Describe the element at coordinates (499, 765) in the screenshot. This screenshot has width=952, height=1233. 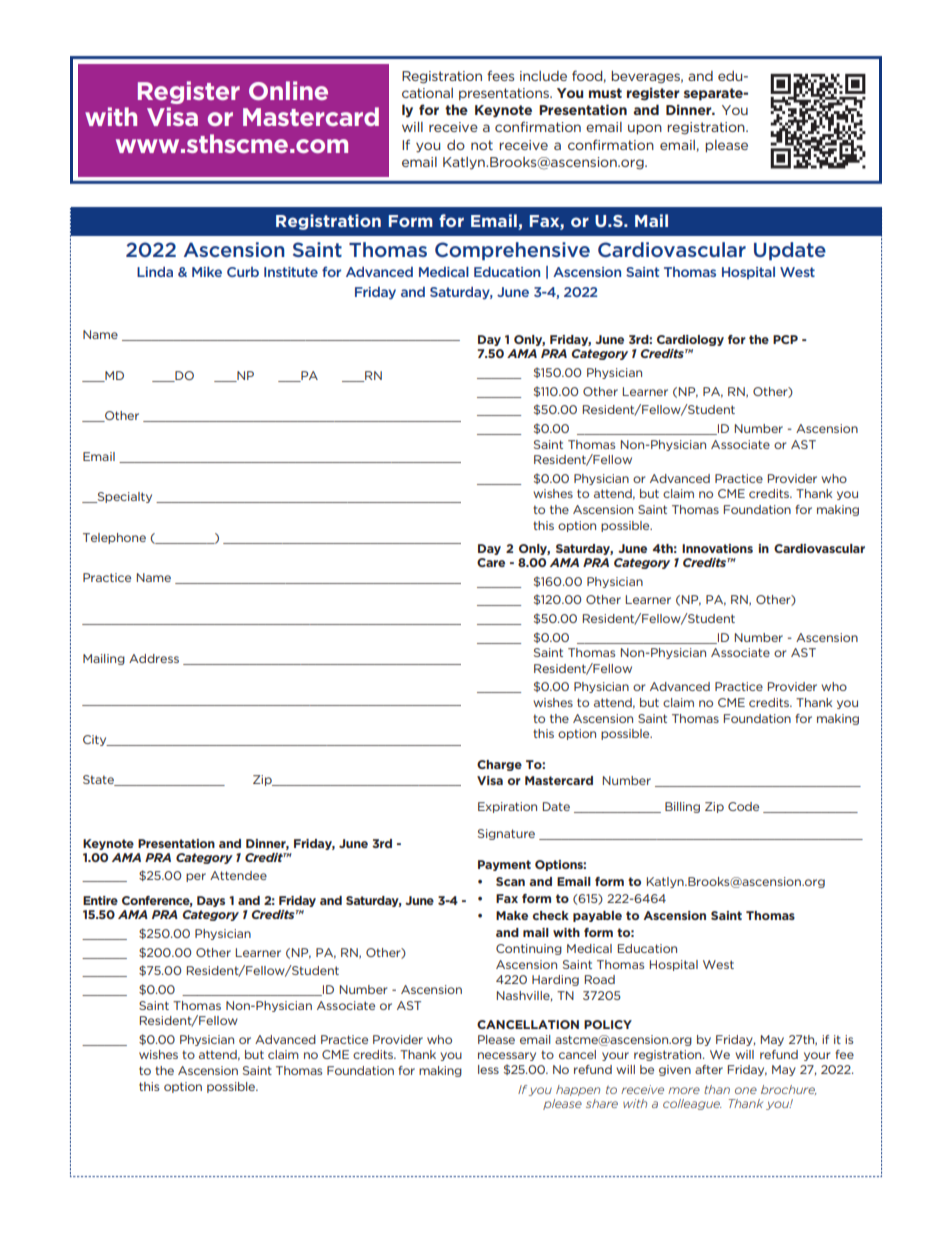
I see `Charge` at that location.
